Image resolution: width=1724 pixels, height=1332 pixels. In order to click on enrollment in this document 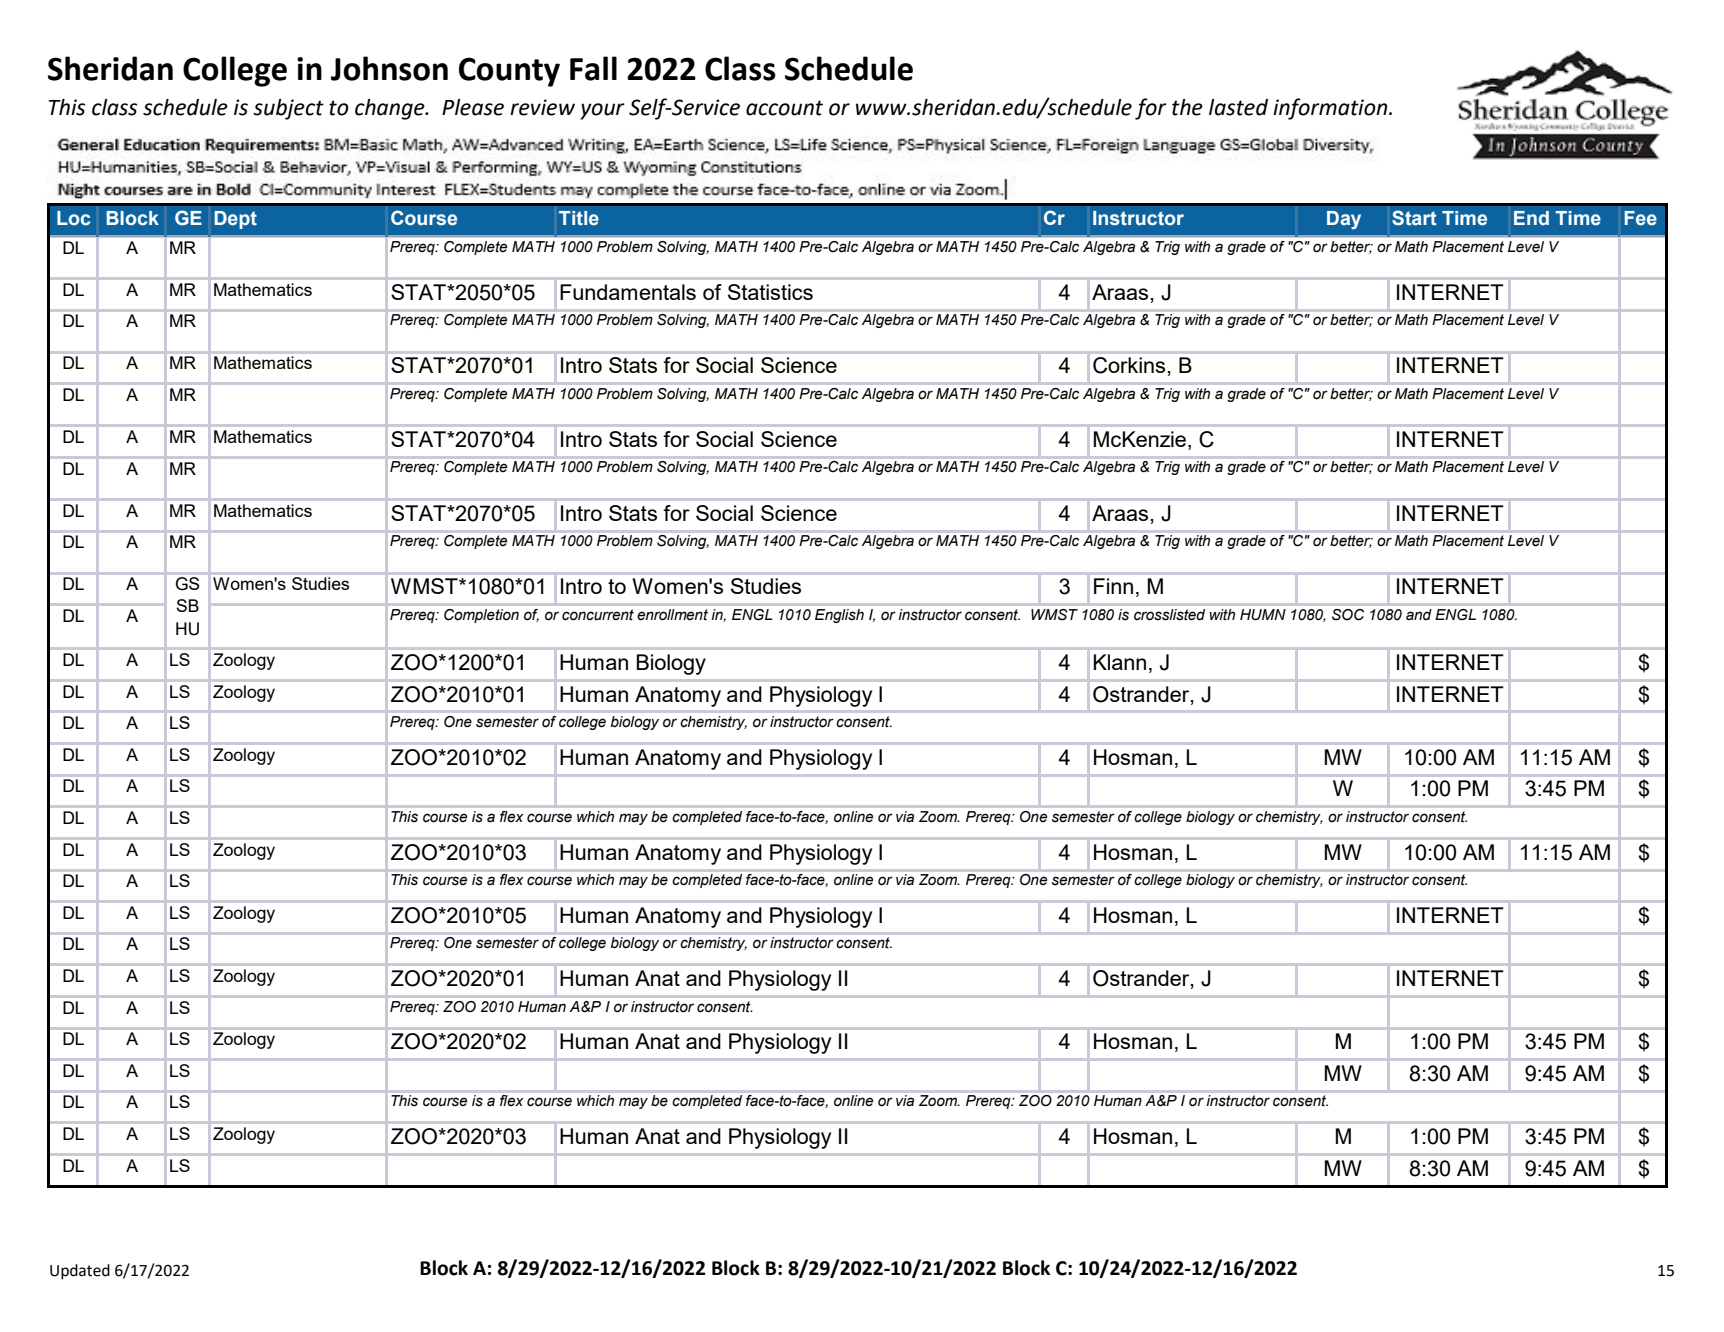, I will do `click(673, 614)`.
